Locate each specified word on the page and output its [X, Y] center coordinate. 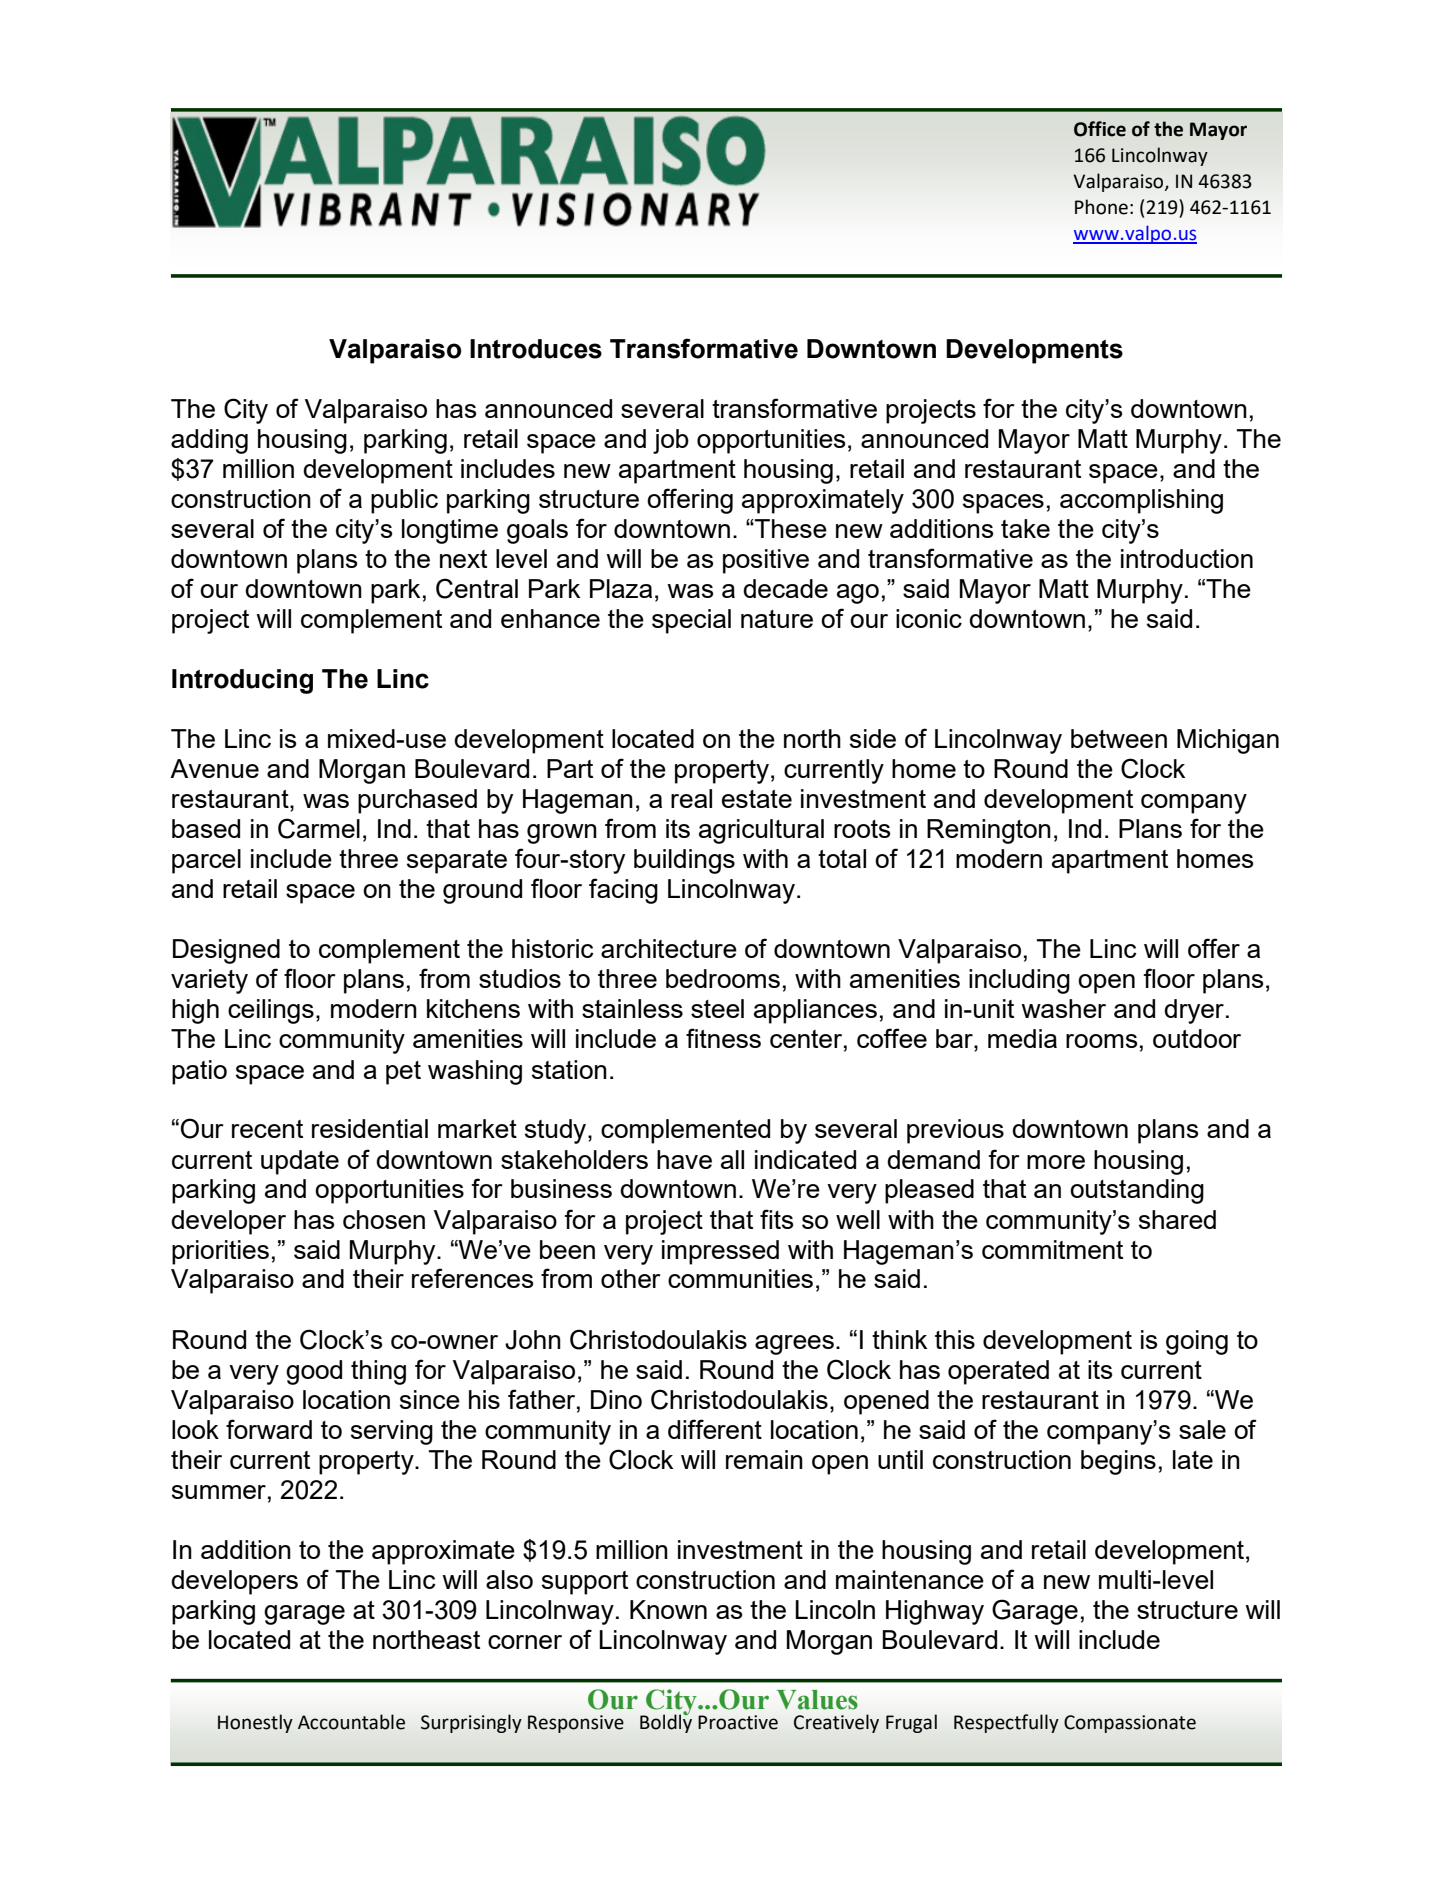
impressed [720, 1252]
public [404, 501]
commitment [1052, 1249]
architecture [669, 948]
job [671, 441]
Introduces [536, 349]
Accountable [351, 1722]
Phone [1101, 207]
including [1019, 981]
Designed [226, 951]
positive [766, 561]
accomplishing [1141, 501]
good [314, 1372]
